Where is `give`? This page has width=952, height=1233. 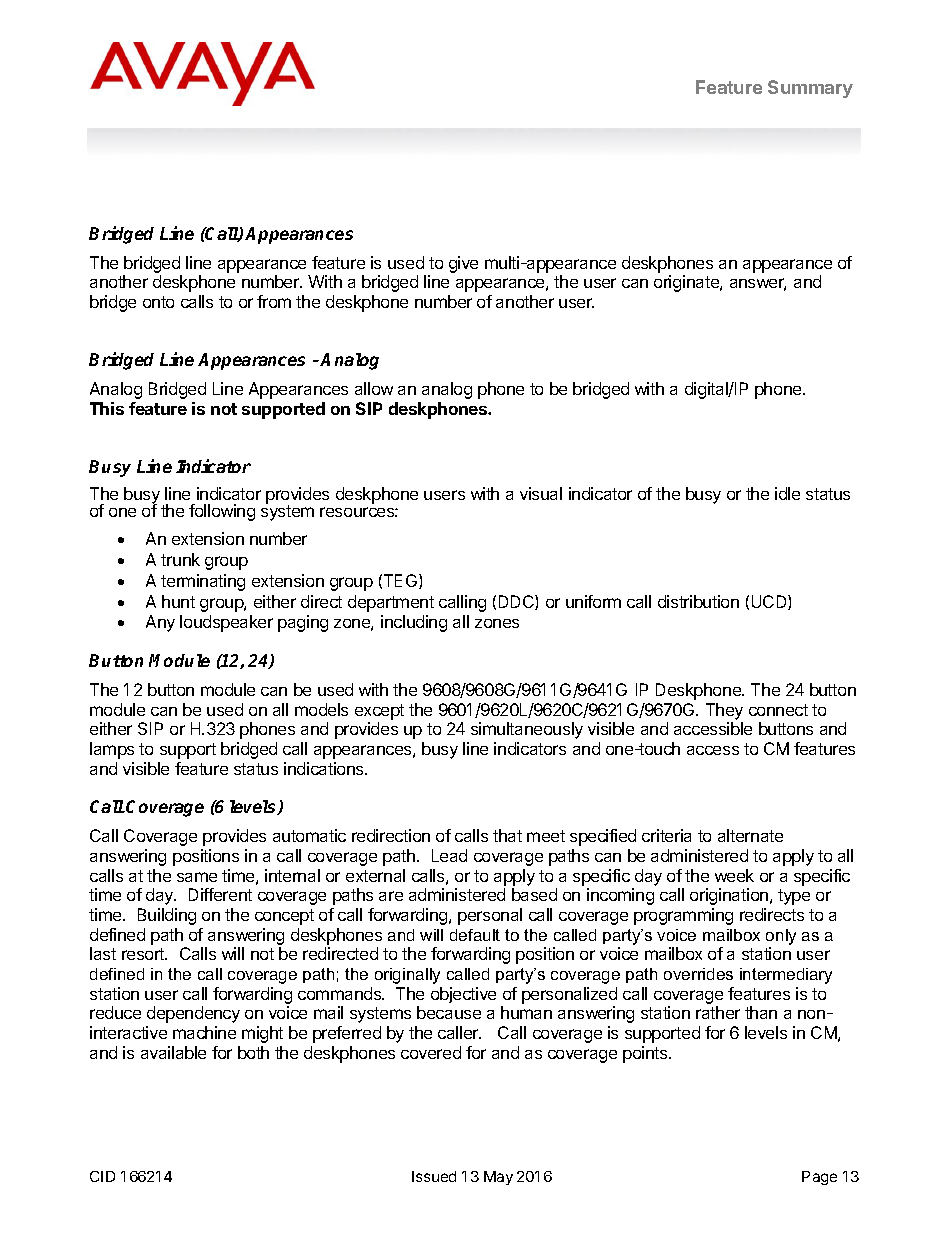
give is located at coordinates (463, 264).
